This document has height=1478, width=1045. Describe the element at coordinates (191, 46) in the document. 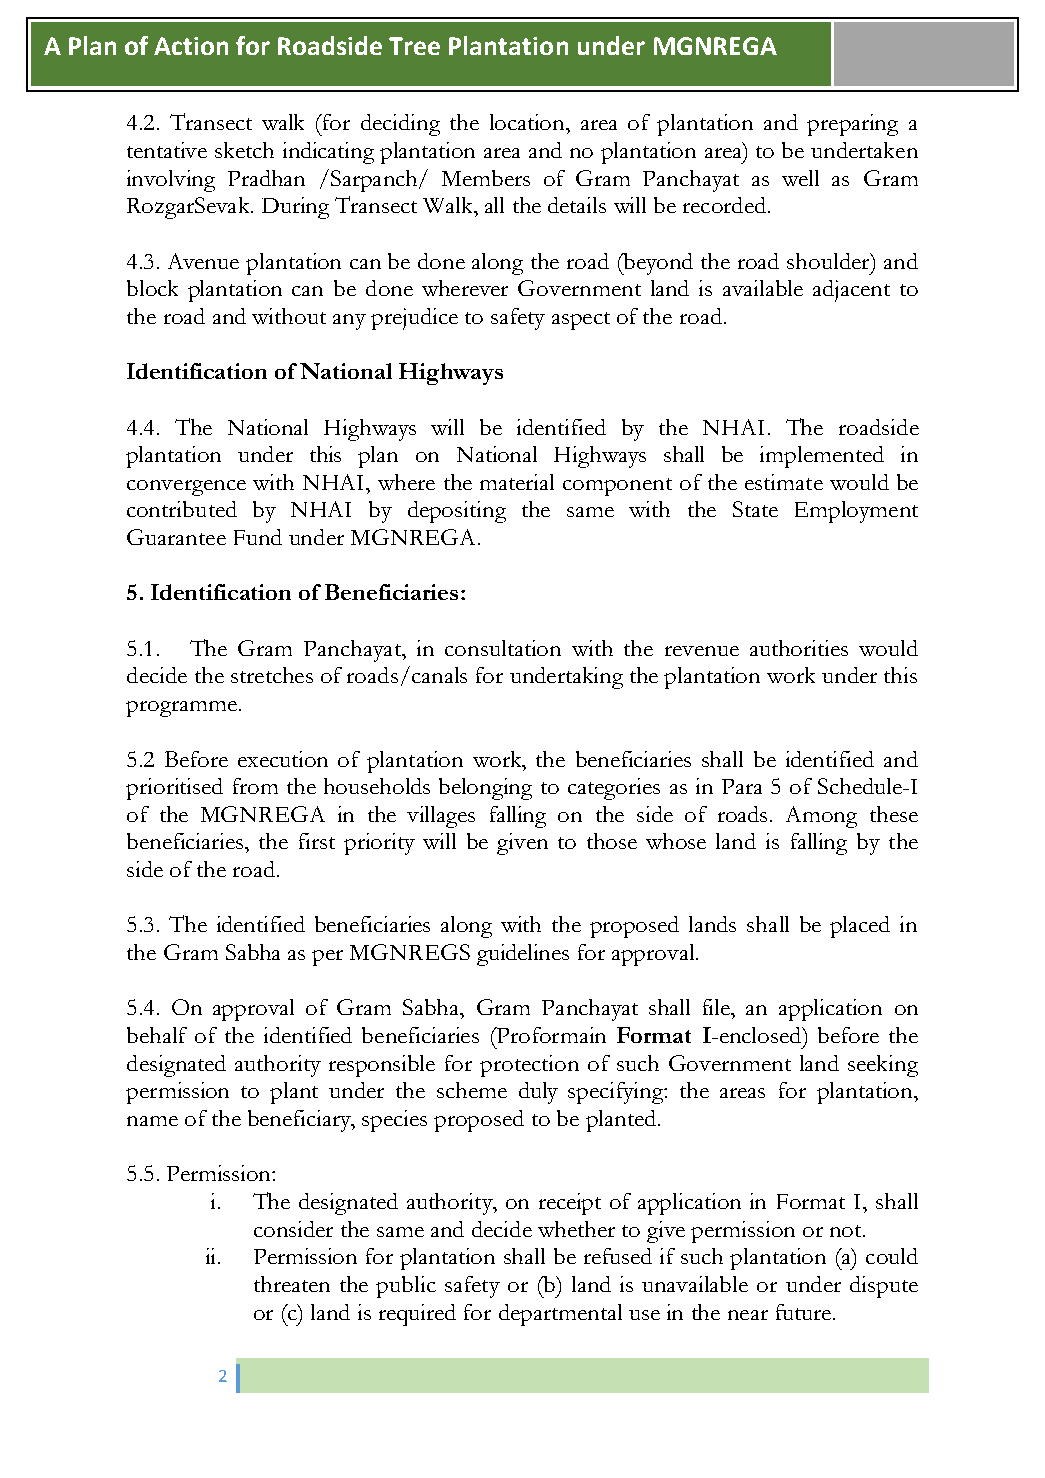

I see `Action` at that location.
